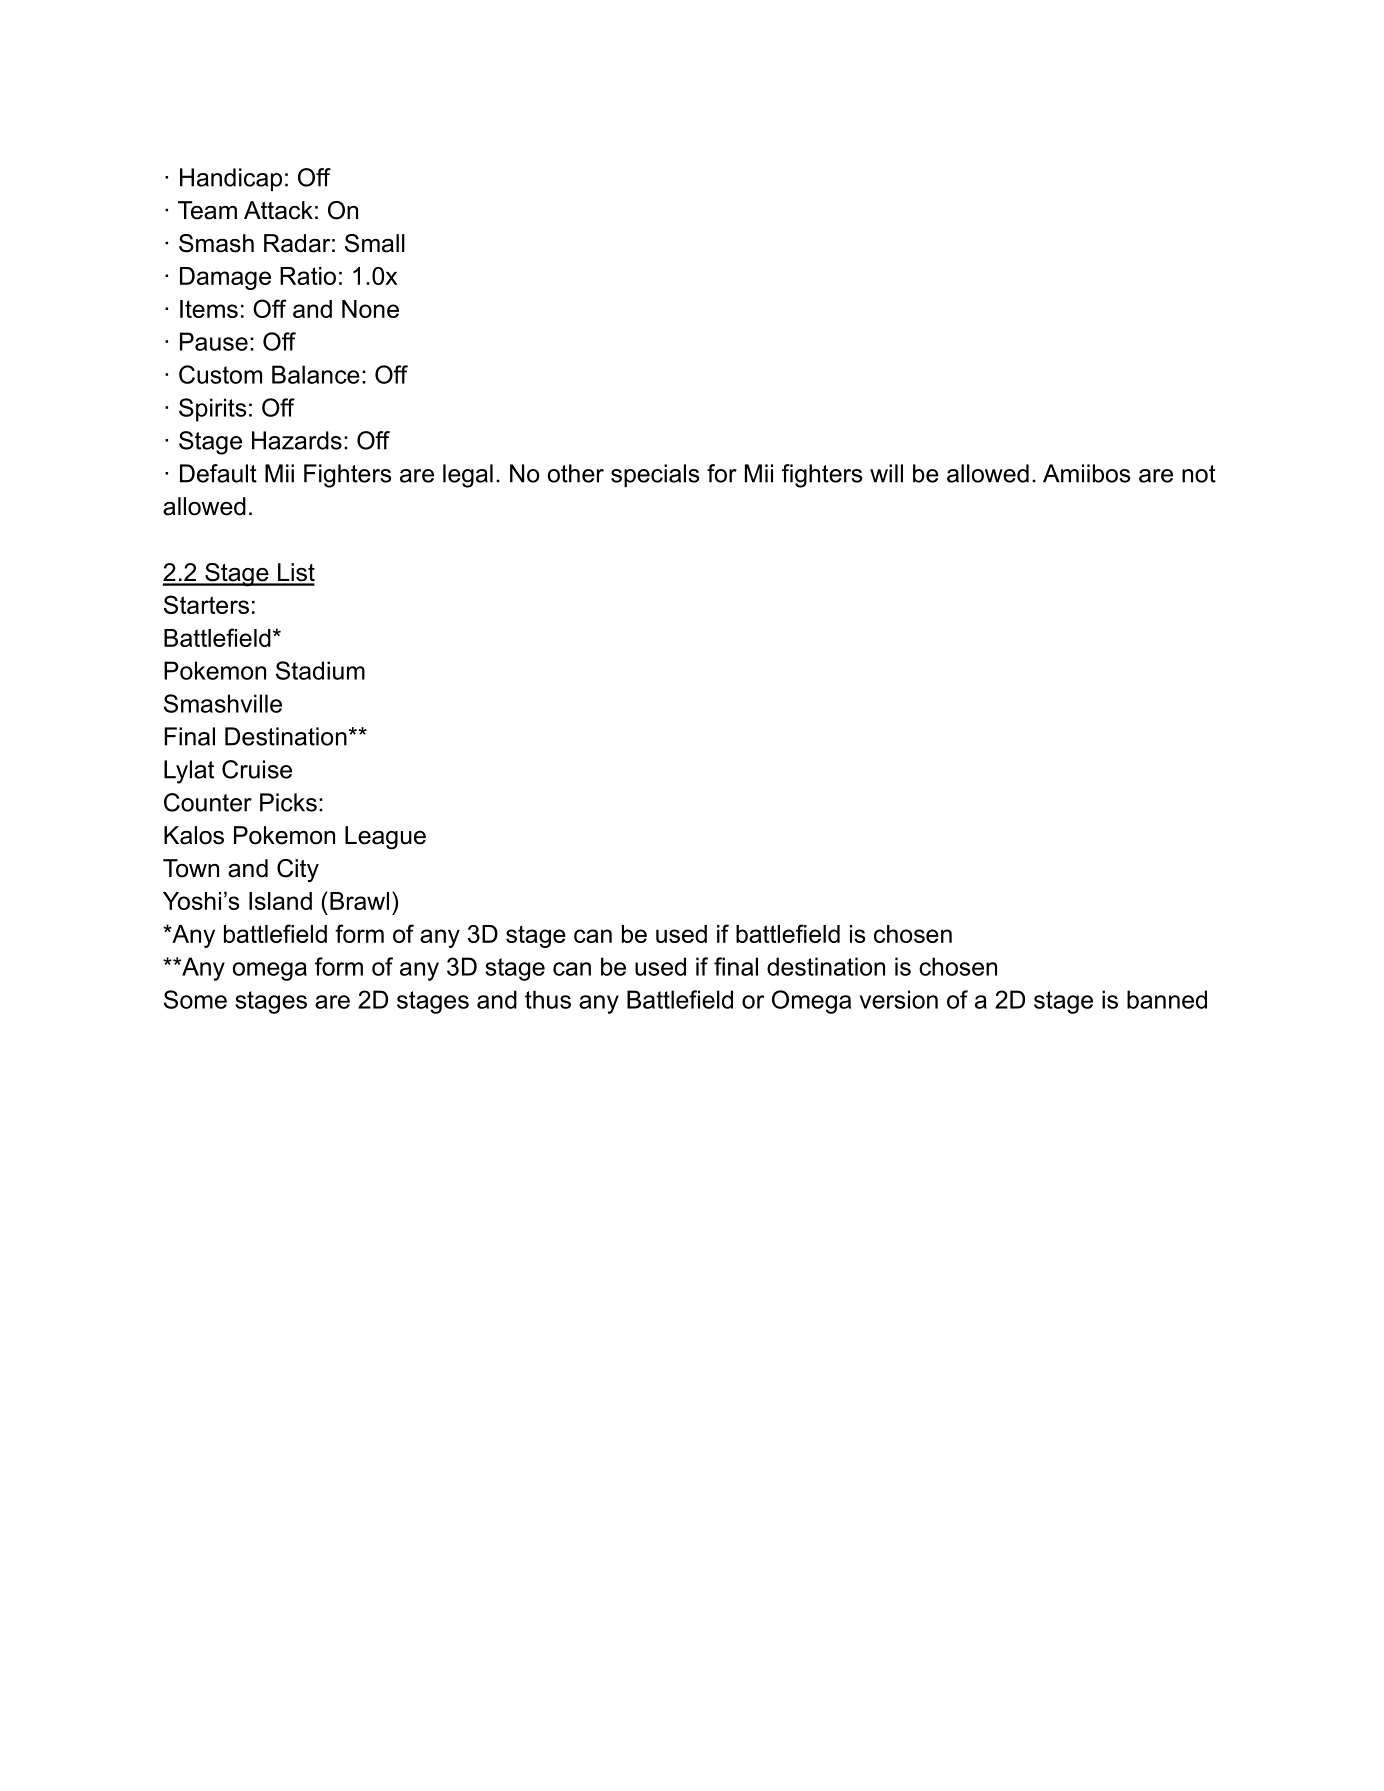 The image size is (1384, 1791). Describe the element at coordinates (375, 243) in the image. I see `Small` at that location.
